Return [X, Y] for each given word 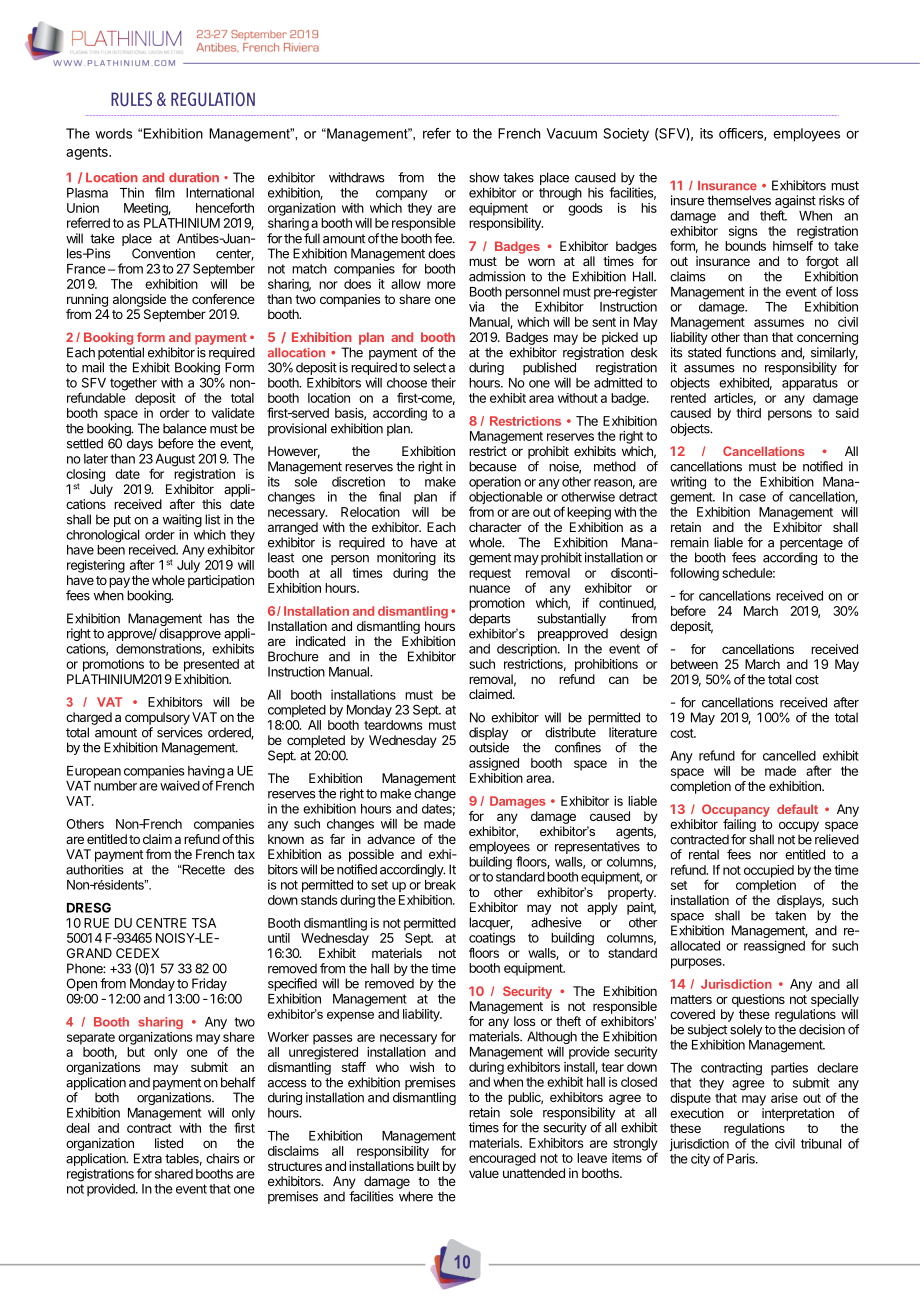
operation [495, 484]
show [484, 177]
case [752, 498]
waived [180, 785]
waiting [182, 522]
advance [391, 839]
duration [194, 177]
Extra [148, 1158]
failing [739, 825]
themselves [739, 200]
